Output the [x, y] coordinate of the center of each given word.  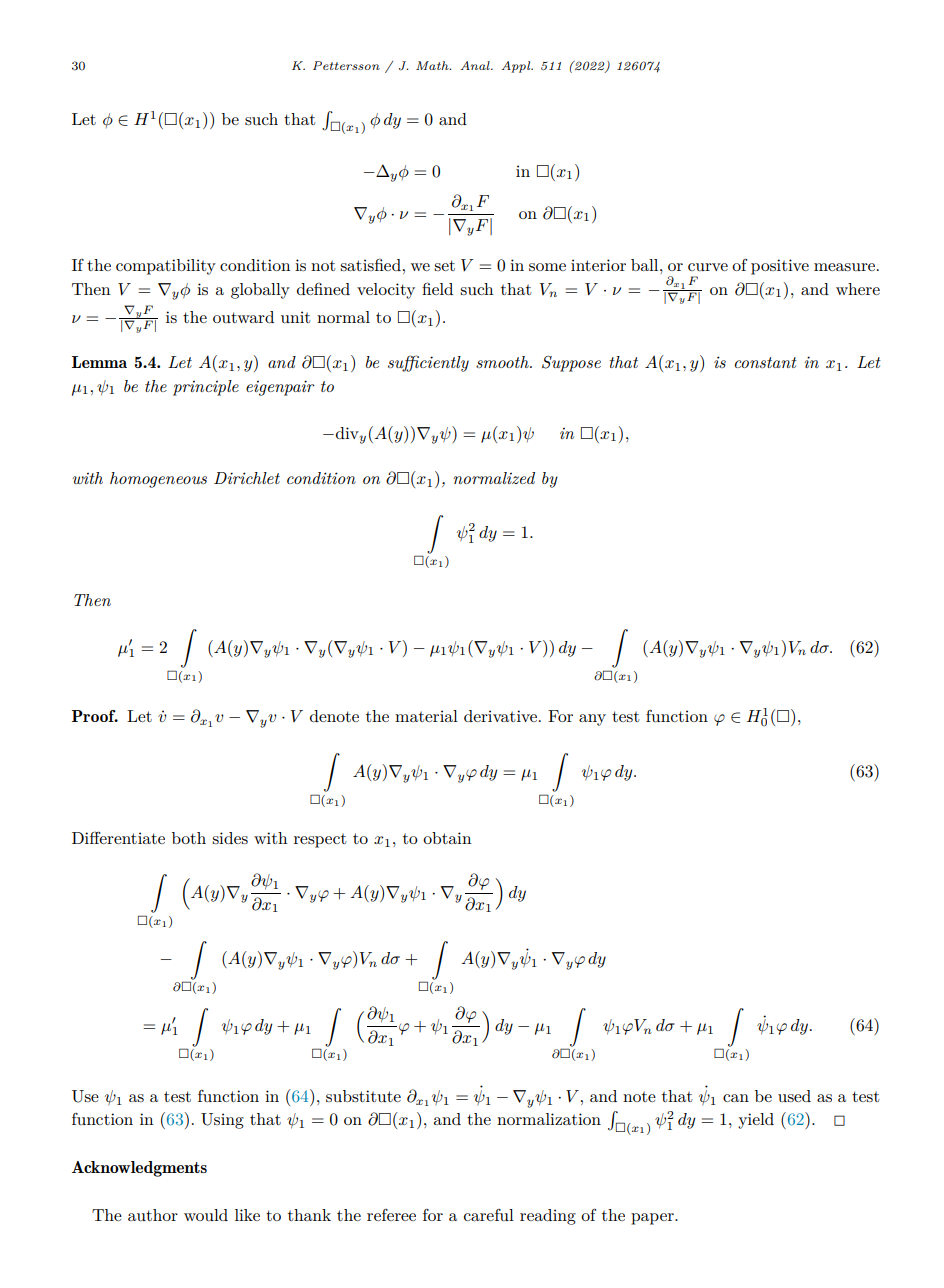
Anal [476, 65]
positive [780, 267]
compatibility [166, 267]
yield [756, 1121]
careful [489, 1215]
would [206, 1215]
